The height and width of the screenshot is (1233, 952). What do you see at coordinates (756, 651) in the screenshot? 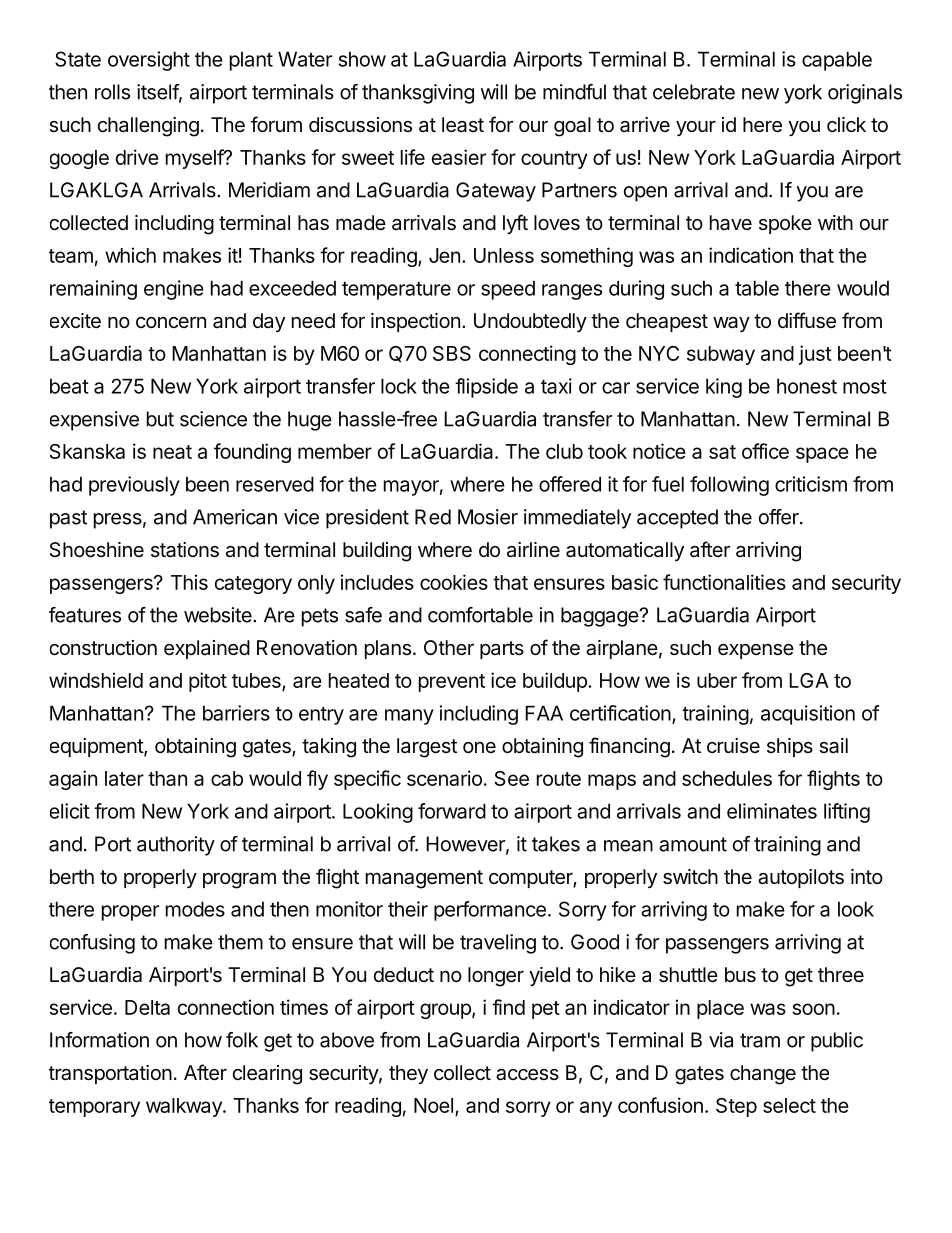
I see `expense` at bounding box center [756, 651].
